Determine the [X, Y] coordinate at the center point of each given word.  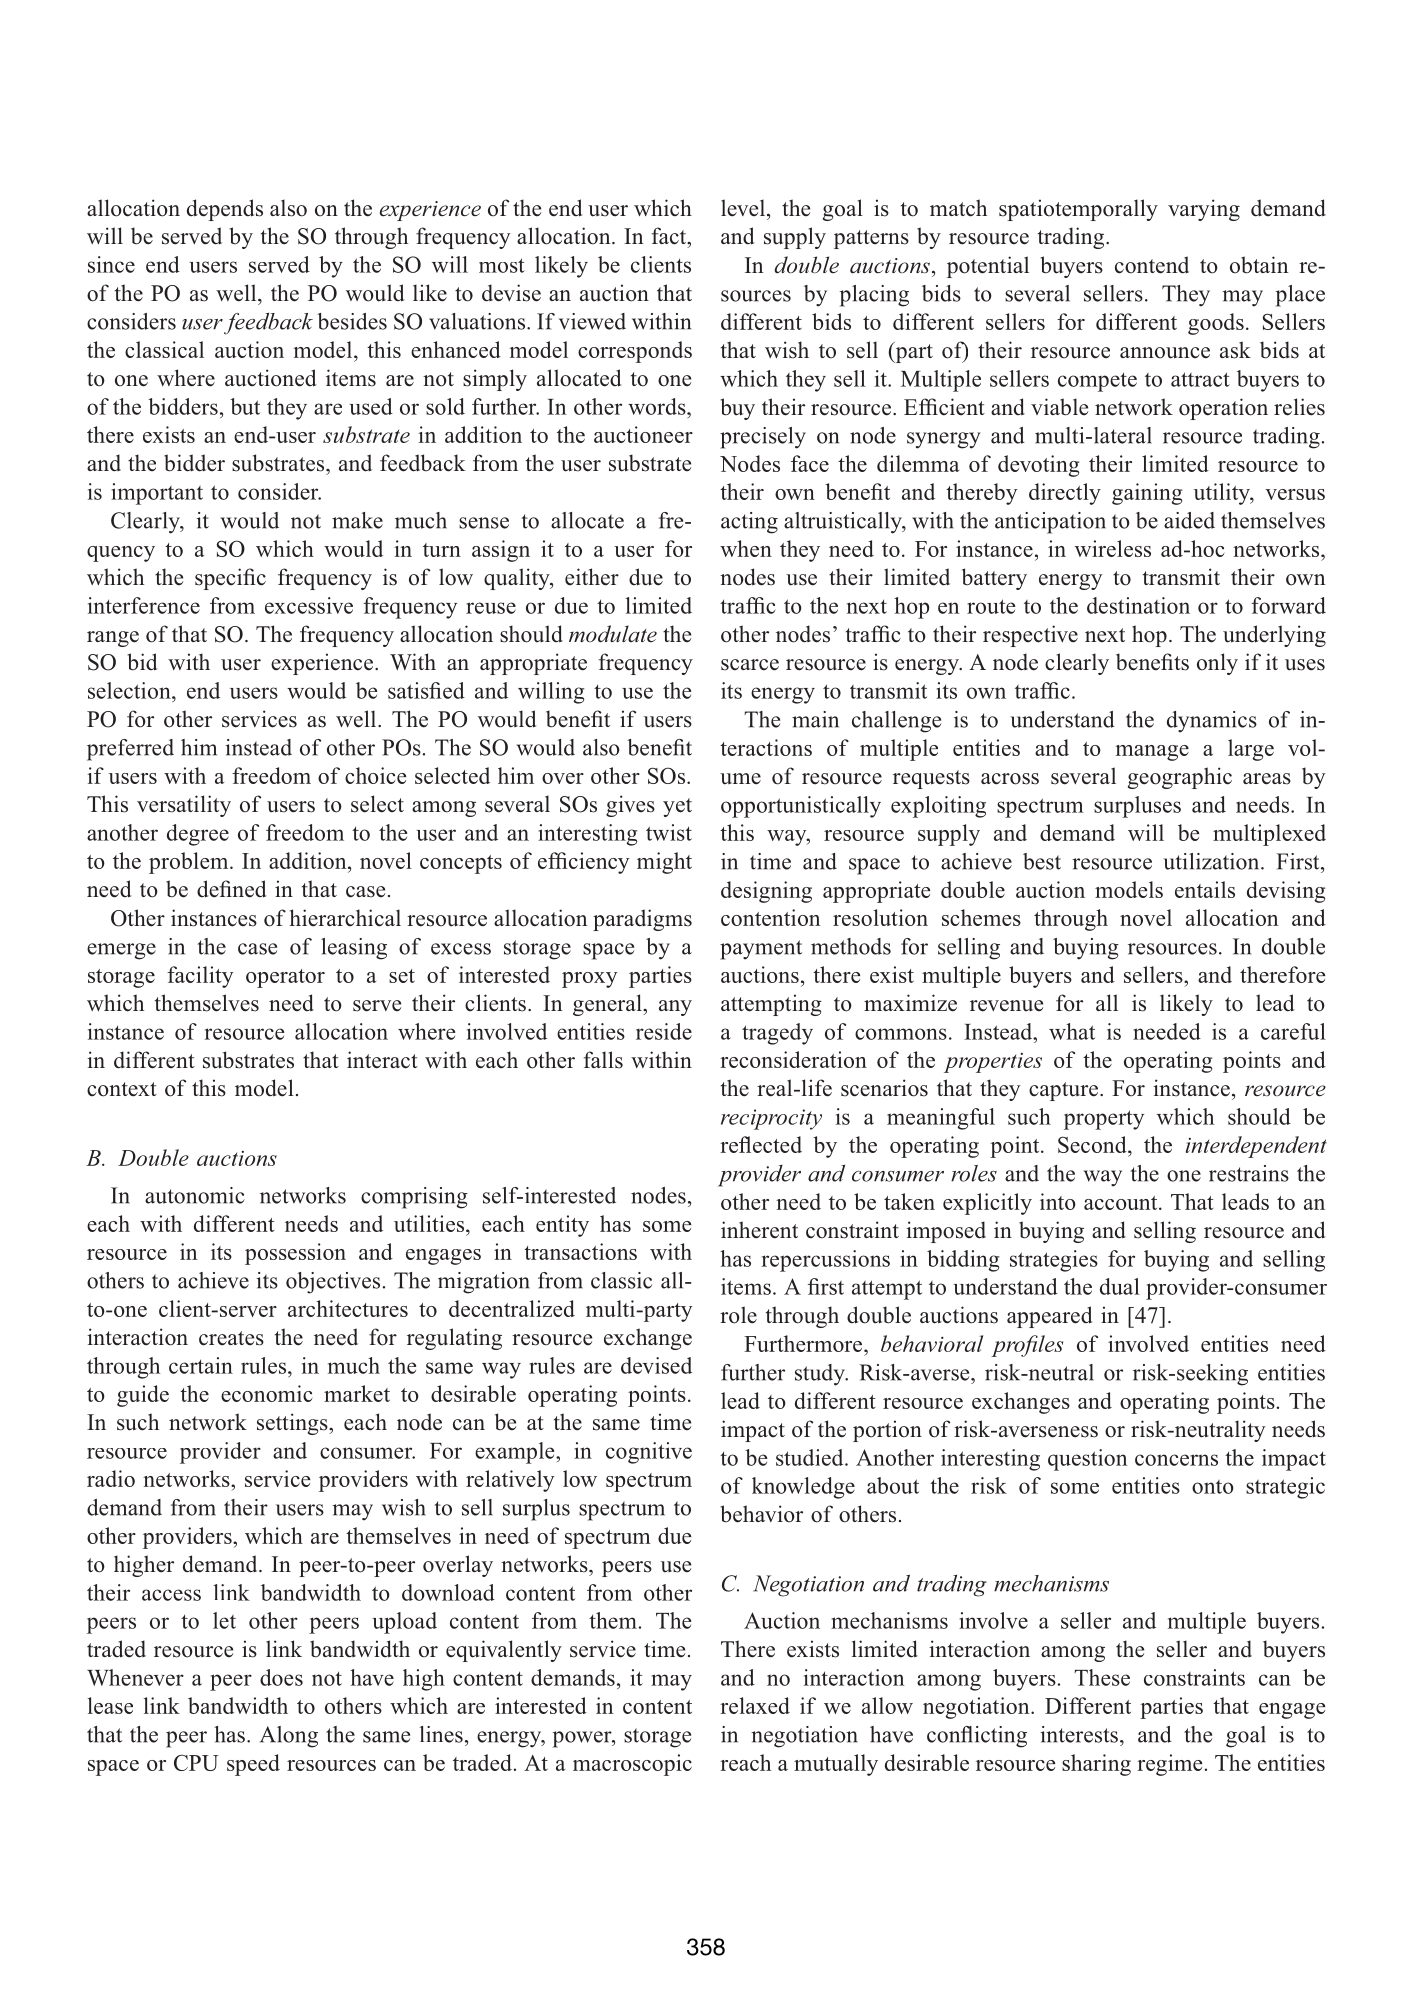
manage [1152, 753]
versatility [184, 806]
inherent [759, 1230]
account [1122, 1203]
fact [670, 236]
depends [225, 210]
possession [295, 1254]
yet [677, 807]
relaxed [755, 1705]
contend [1152, 265]
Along [289, 1737]
